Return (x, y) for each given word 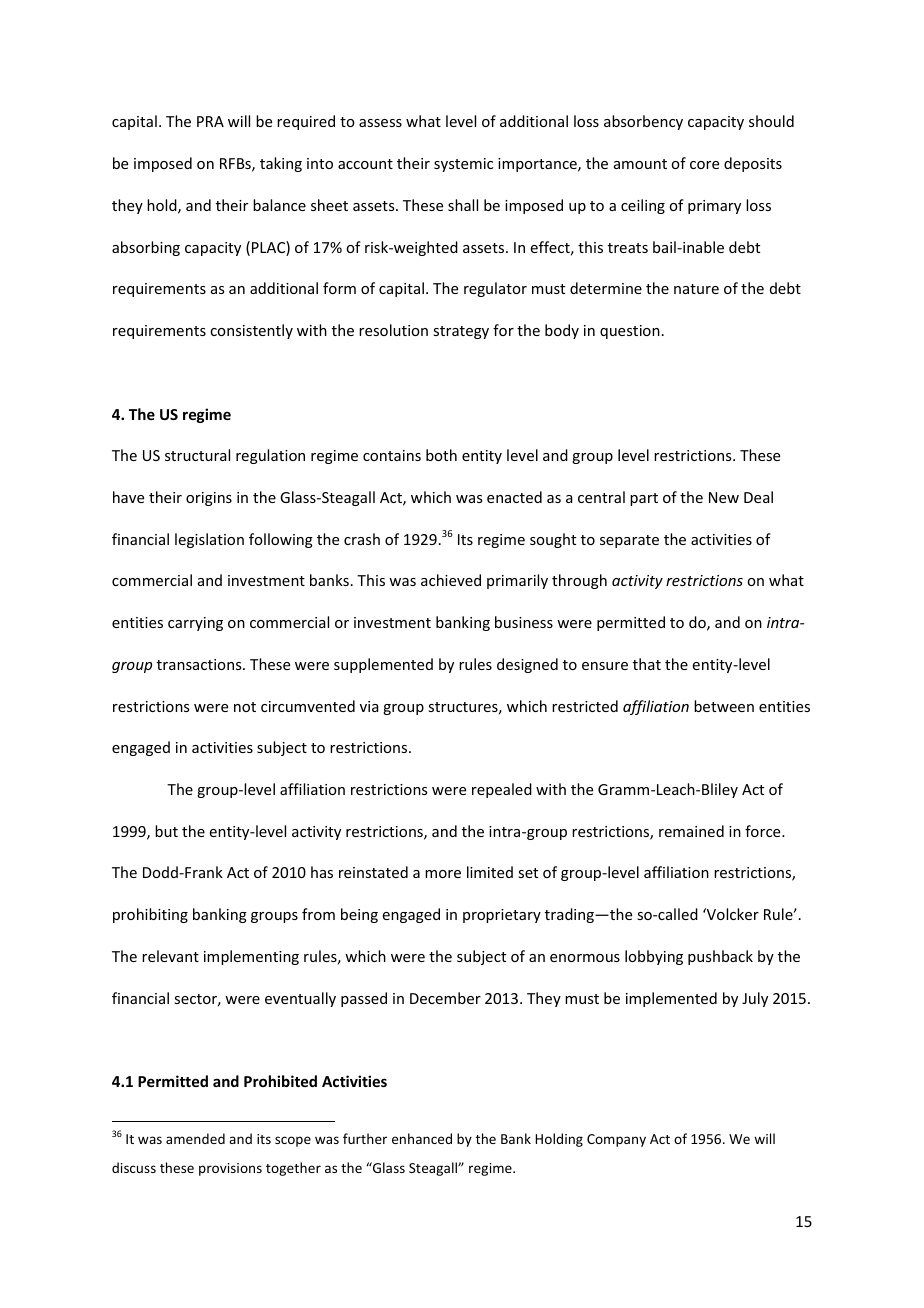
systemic (463, 165)
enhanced (422, 1138)
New (724, 497)
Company (616, 1140)
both (441, 455)
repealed (502, 790)
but (166, 831)
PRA (210, 121)
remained (691, 831)
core (704, 165)
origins (209, 499)
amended (195, 1138)
